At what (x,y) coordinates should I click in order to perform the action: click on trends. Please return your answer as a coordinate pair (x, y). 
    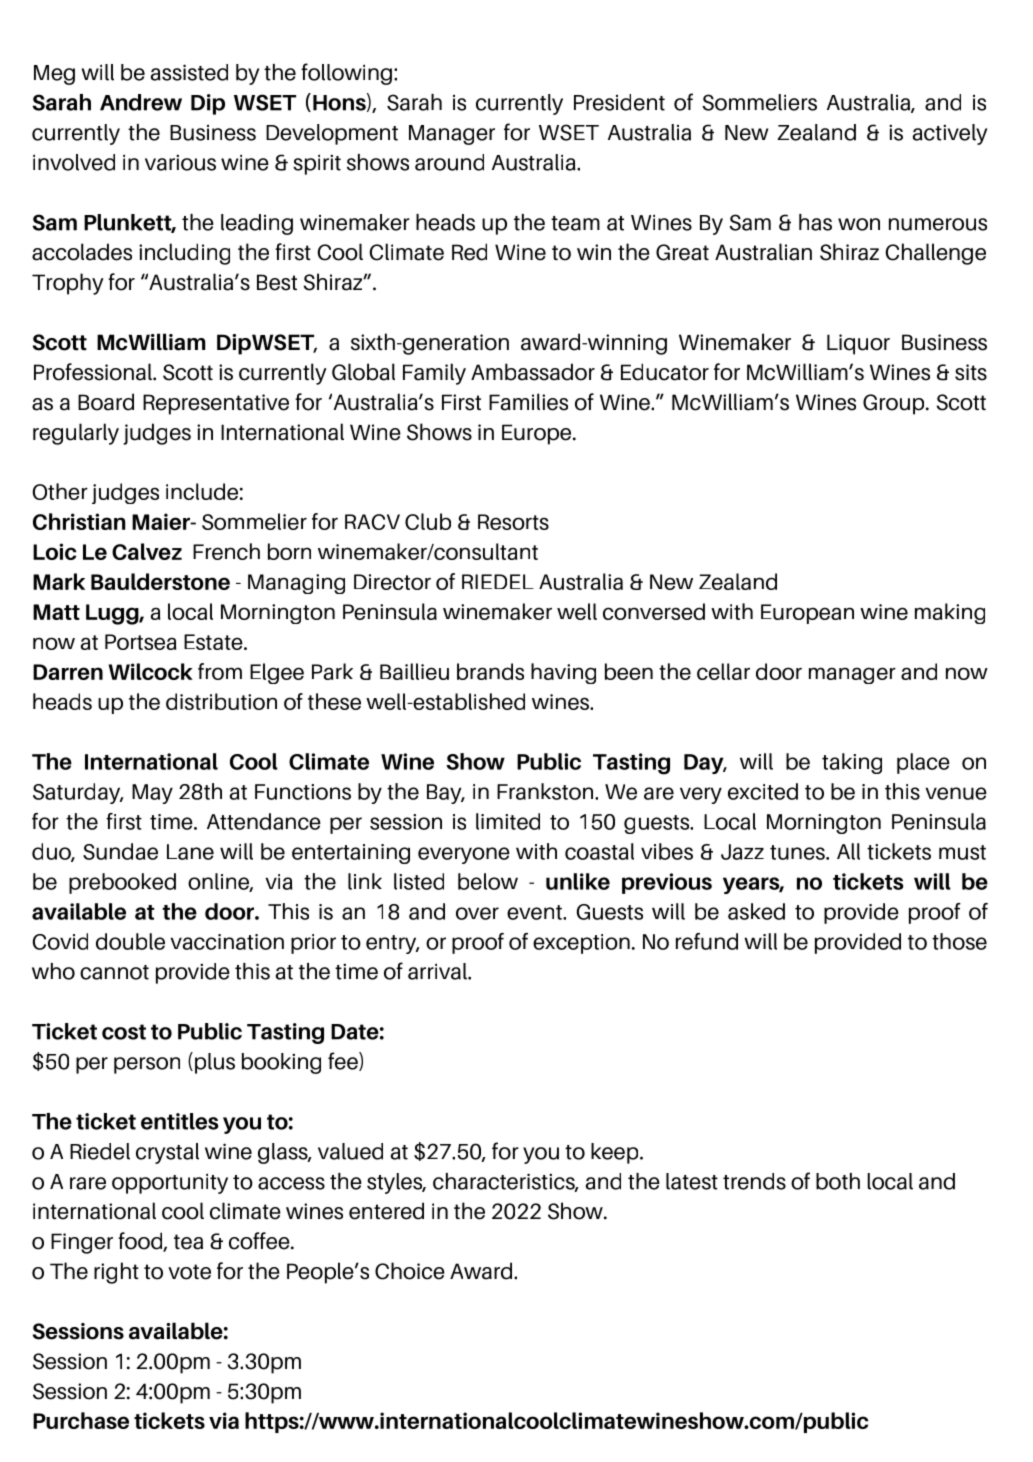
    Looking at the image, I should click on (754, 1181).
